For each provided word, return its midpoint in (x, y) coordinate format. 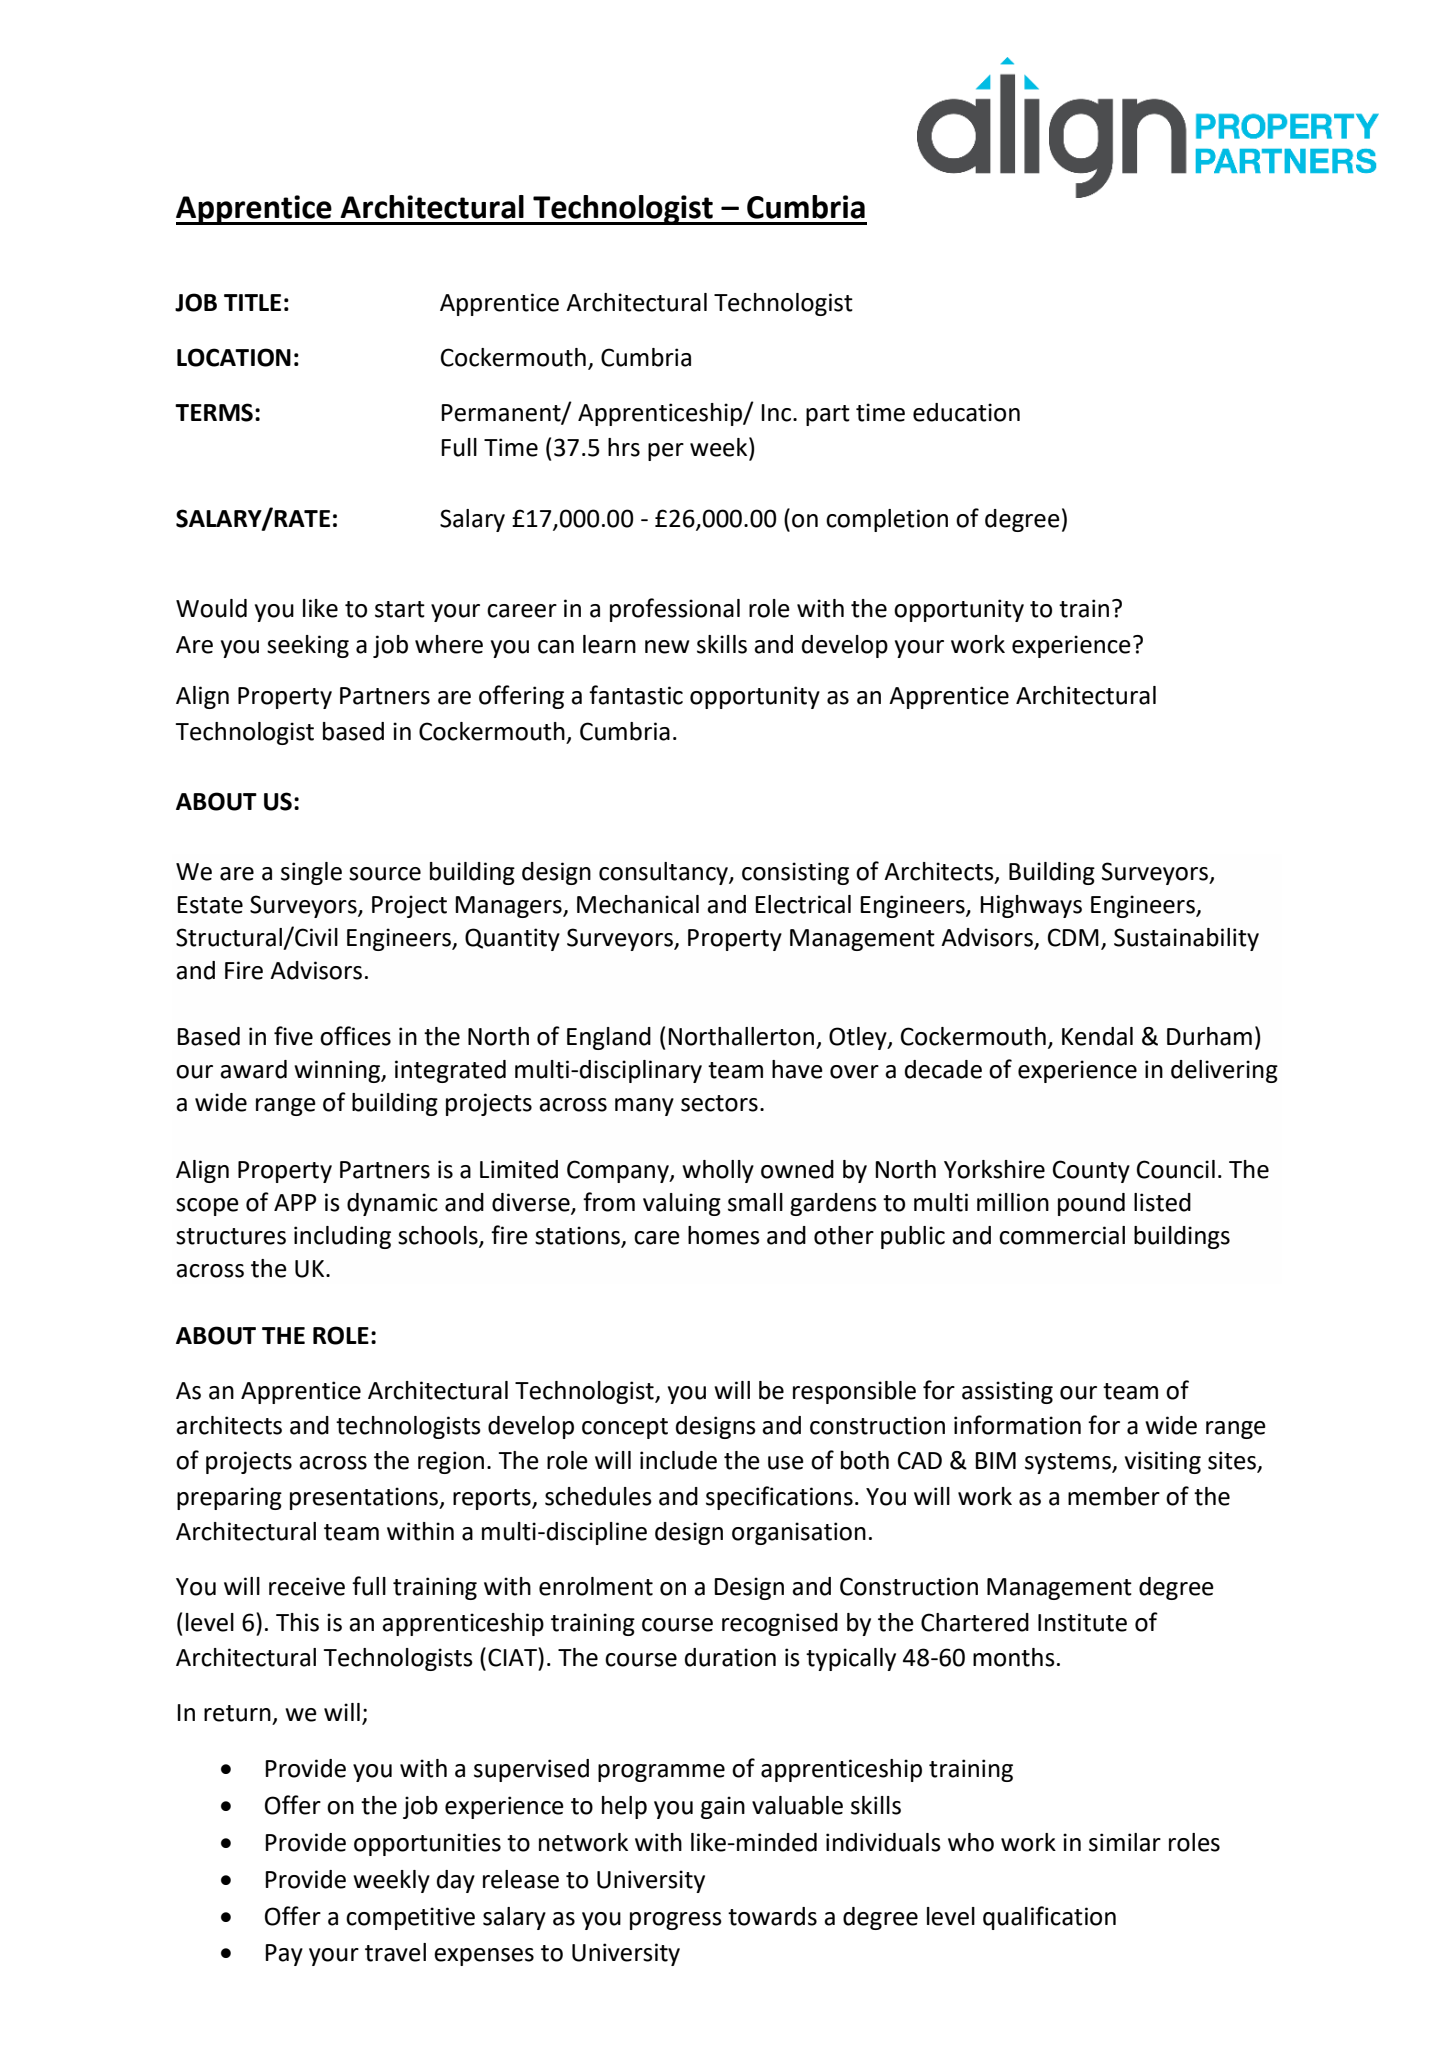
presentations (365, 1498)
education (966, 412)
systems (1069, 1463)
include (678, 1460)
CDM (1073, 937)
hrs (624, 447)
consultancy (664, 873)
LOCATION (234, 357)
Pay (284, 1955)
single (311, 873)
